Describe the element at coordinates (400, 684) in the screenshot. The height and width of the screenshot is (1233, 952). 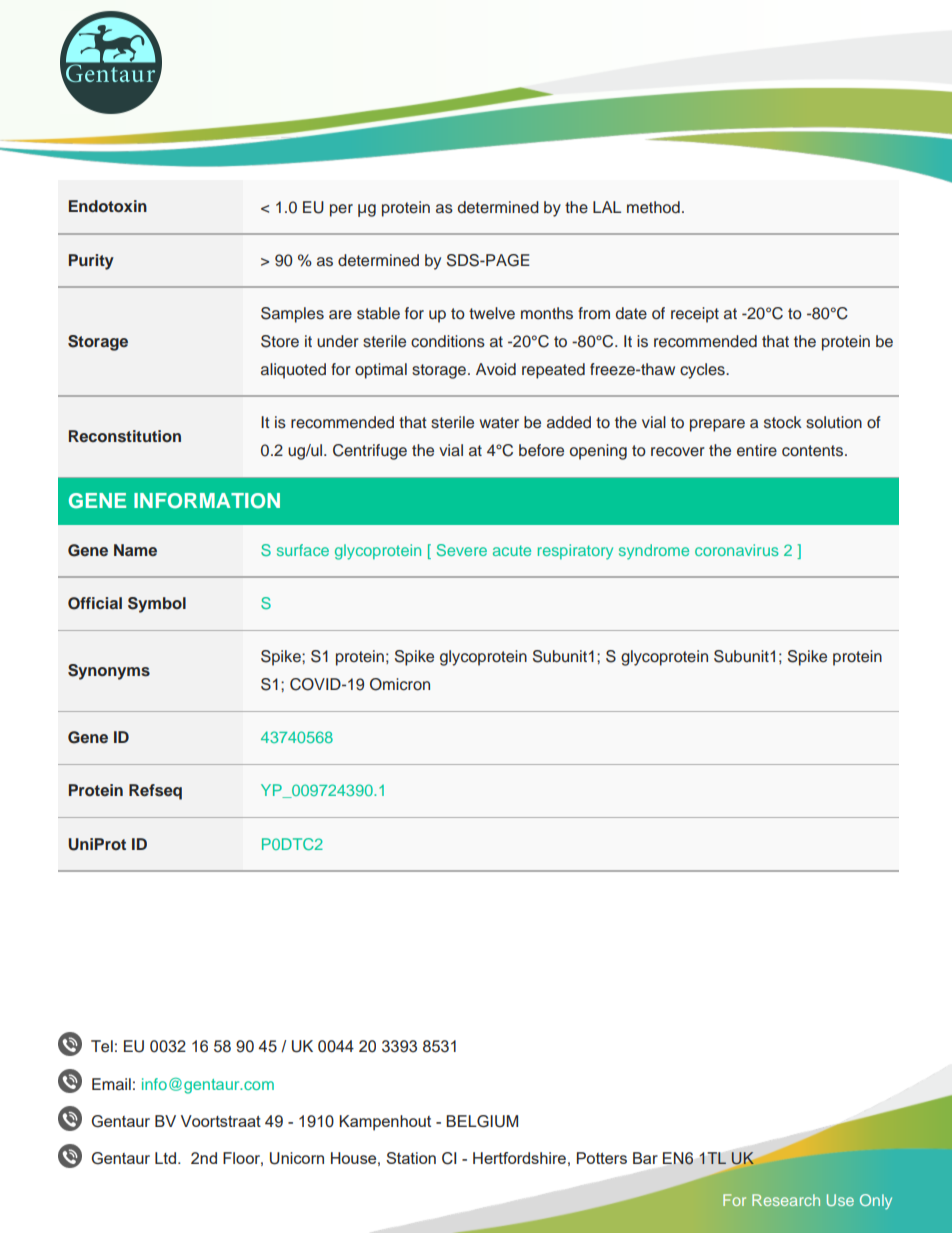
I see `Omicron` at that location.
